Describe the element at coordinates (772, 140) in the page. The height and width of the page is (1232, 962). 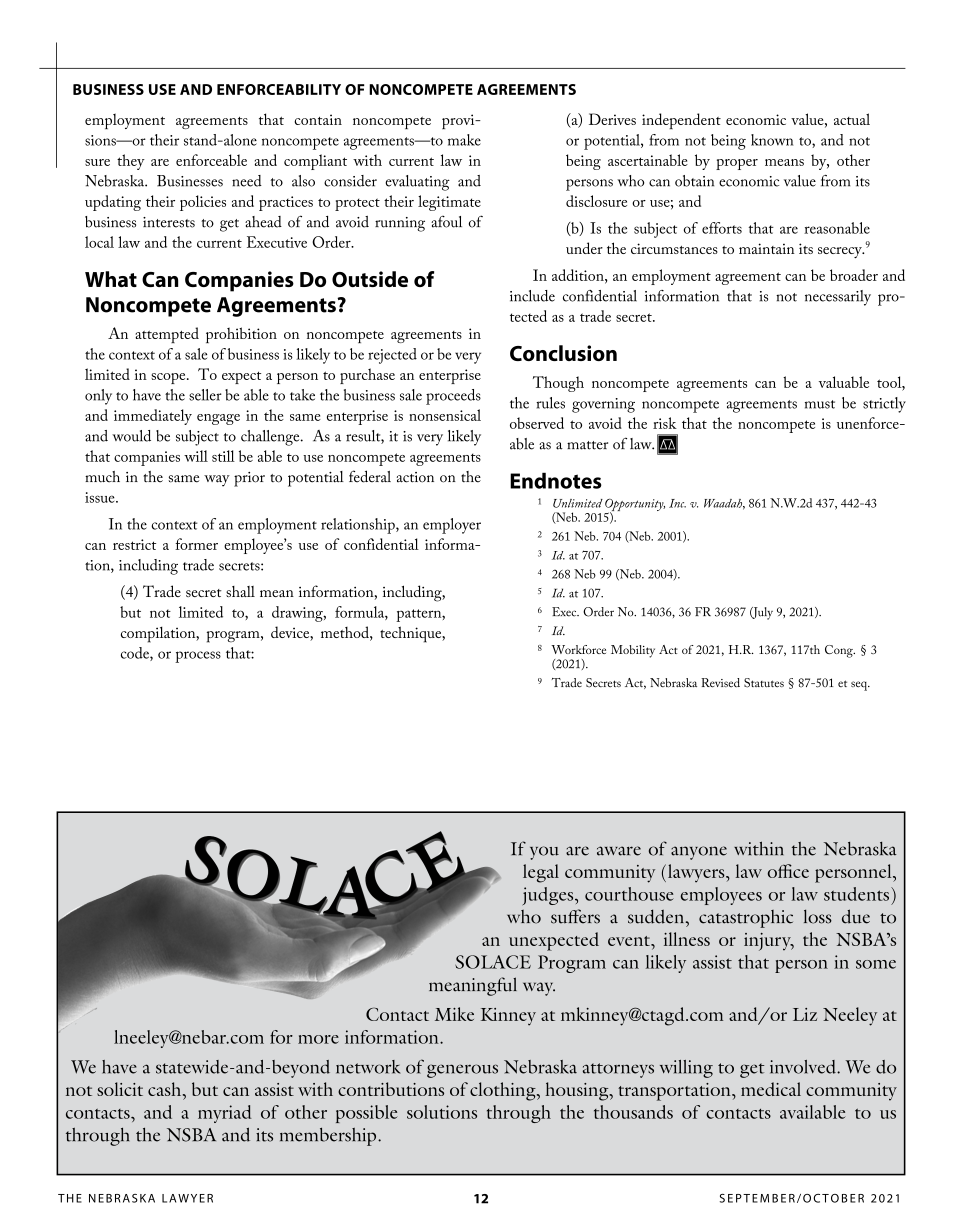
I see `known` at that location.
